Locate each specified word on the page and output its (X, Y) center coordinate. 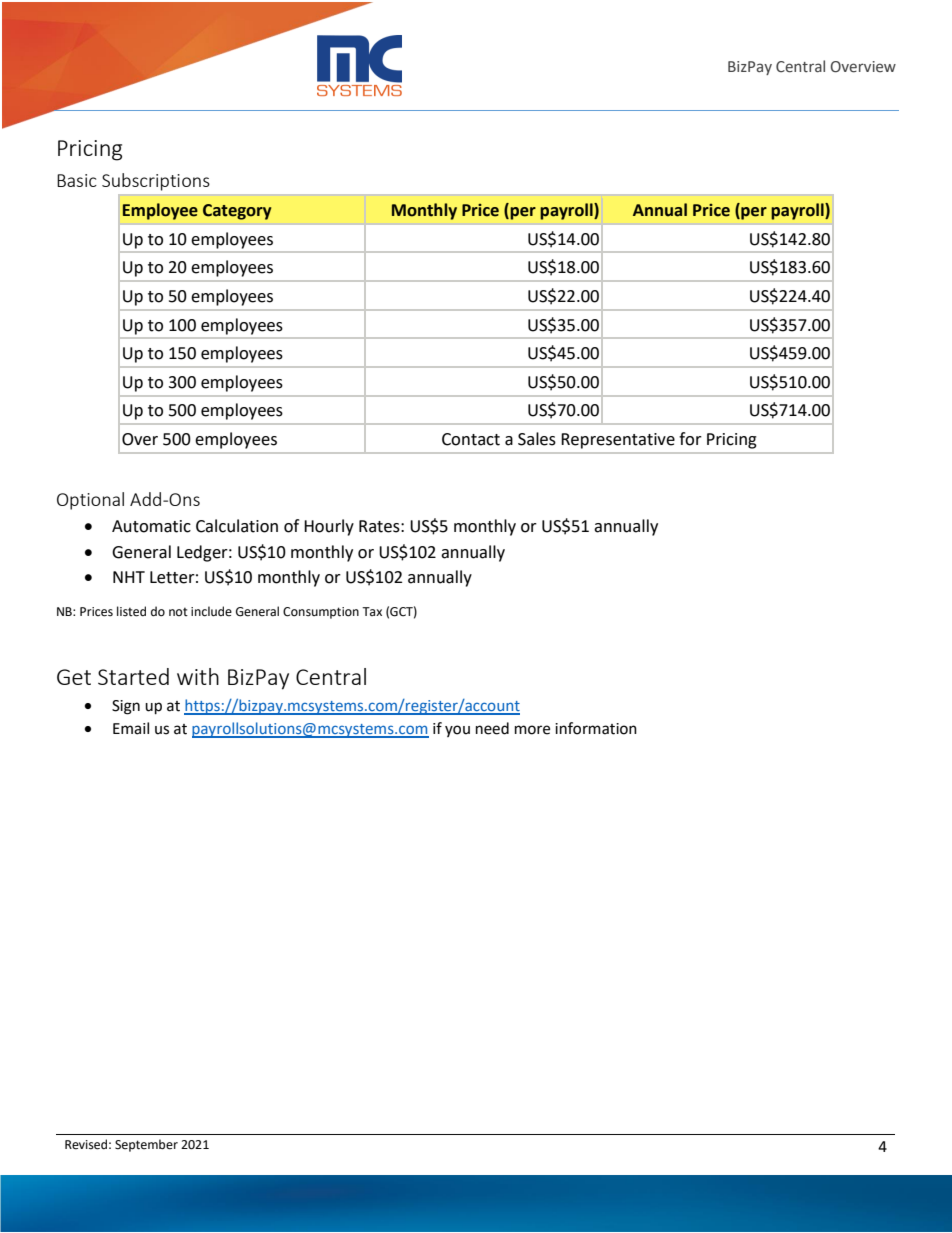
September (146, 1145)
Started (133, 676)
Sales (537, 439)
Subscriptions (156, 182)
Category (237, 212)
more (532, 730)
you (457, 731)
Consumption (321, 613)
